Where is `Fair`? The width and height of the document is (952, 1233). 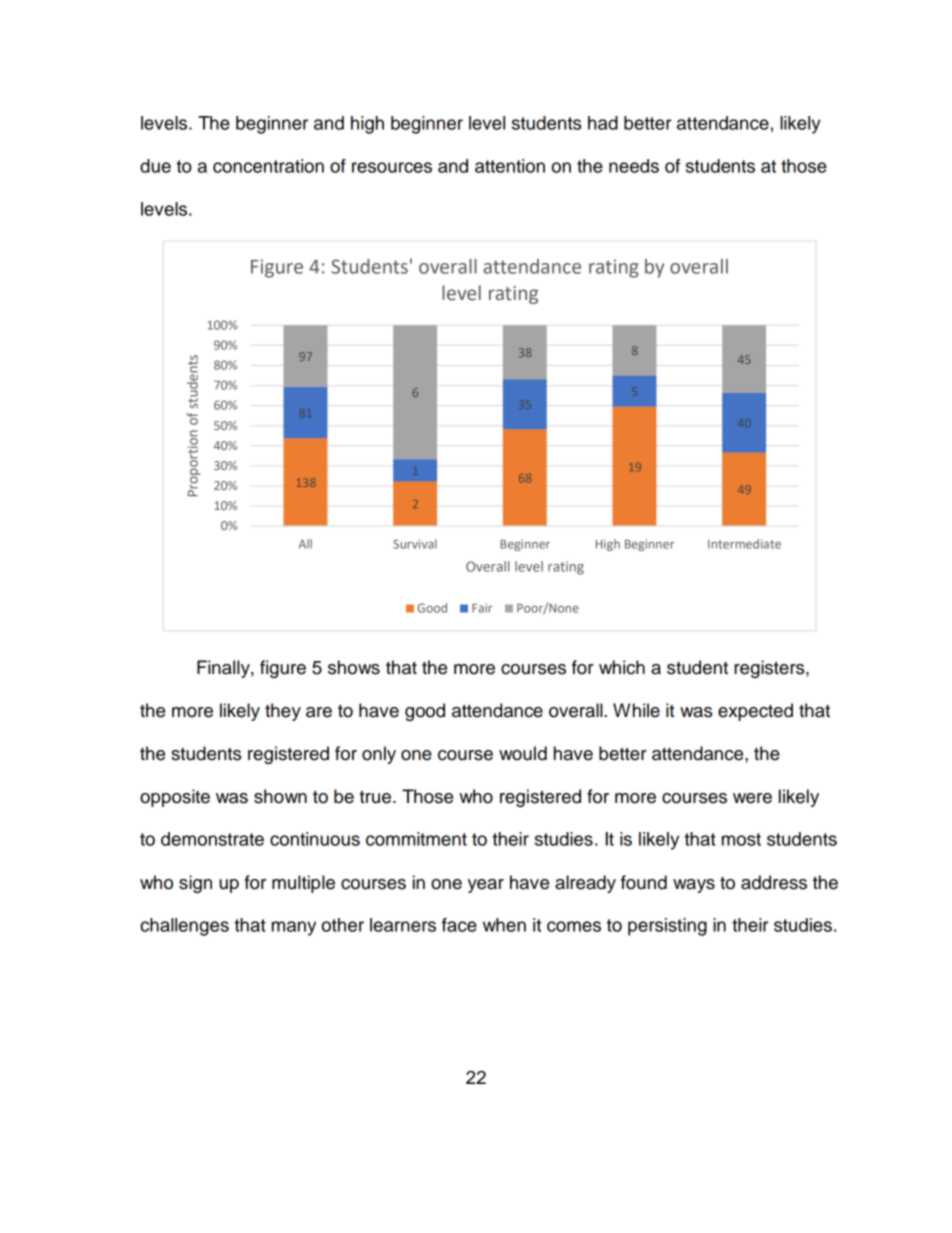 Fair is located at coordinates (482, 608).
